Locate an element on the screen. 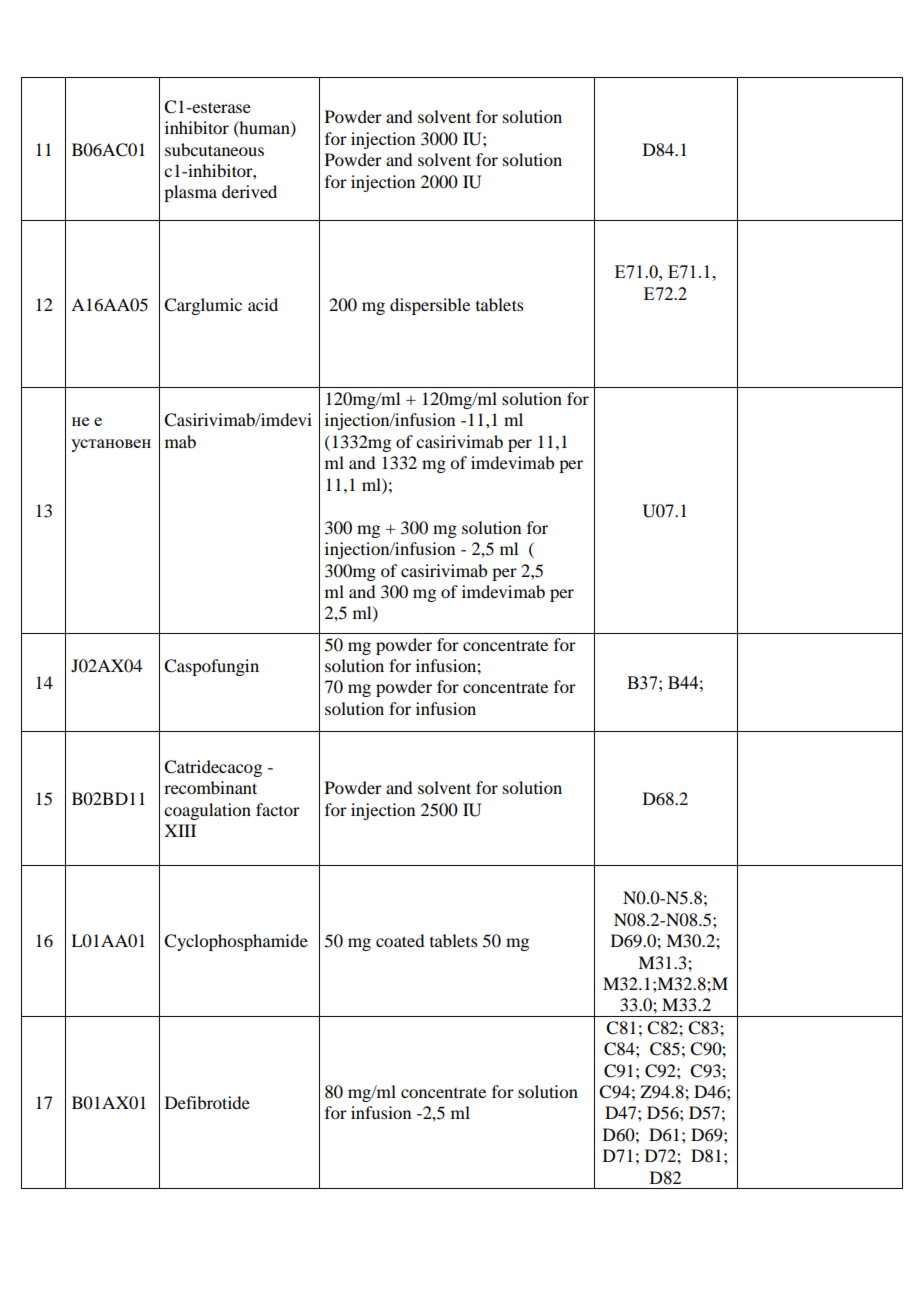 This screenshot has height=1308, width=924. acid is located at coordinates (263, 304).
